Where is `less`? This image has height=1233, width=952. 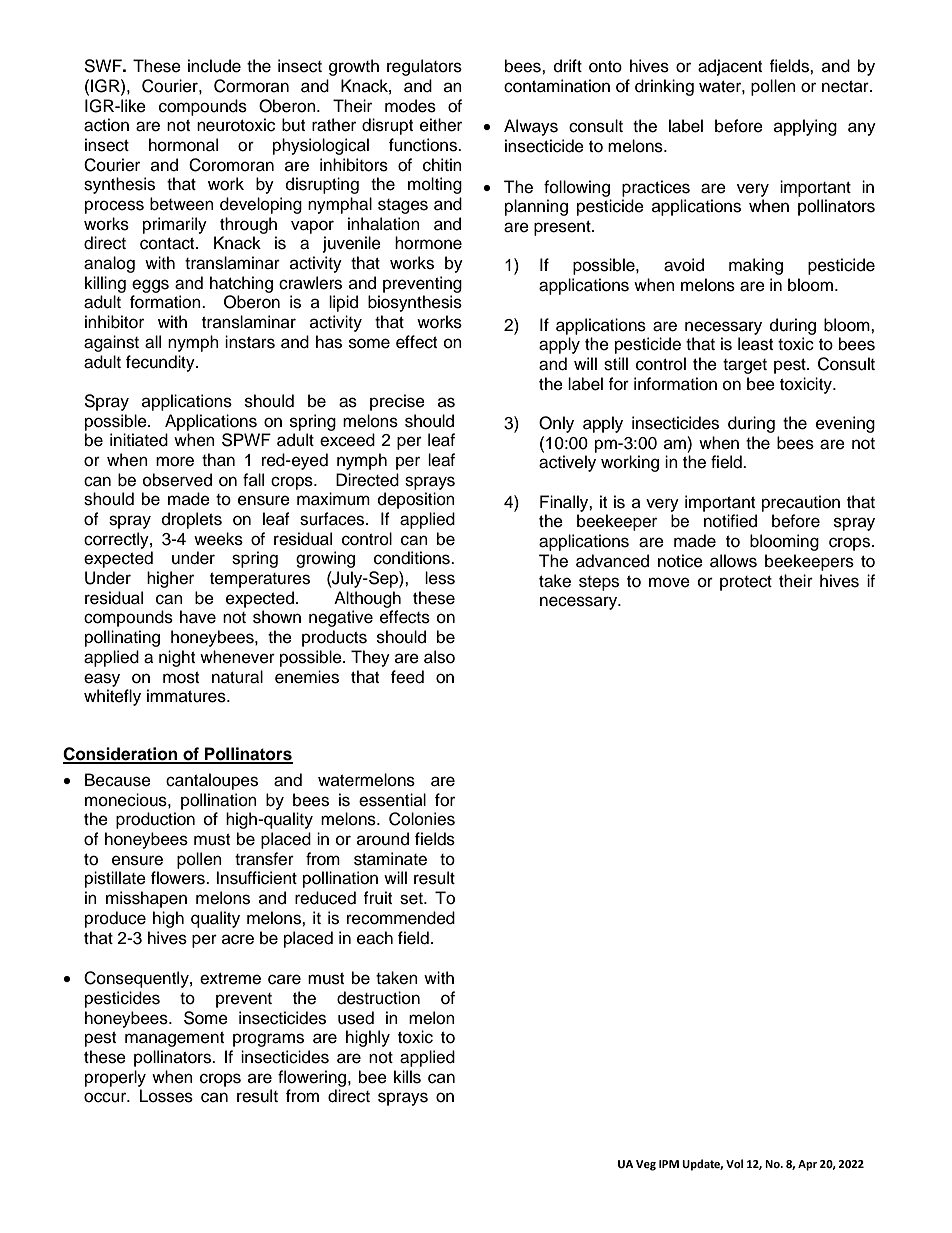
less is located at coordinates (440, 578).
